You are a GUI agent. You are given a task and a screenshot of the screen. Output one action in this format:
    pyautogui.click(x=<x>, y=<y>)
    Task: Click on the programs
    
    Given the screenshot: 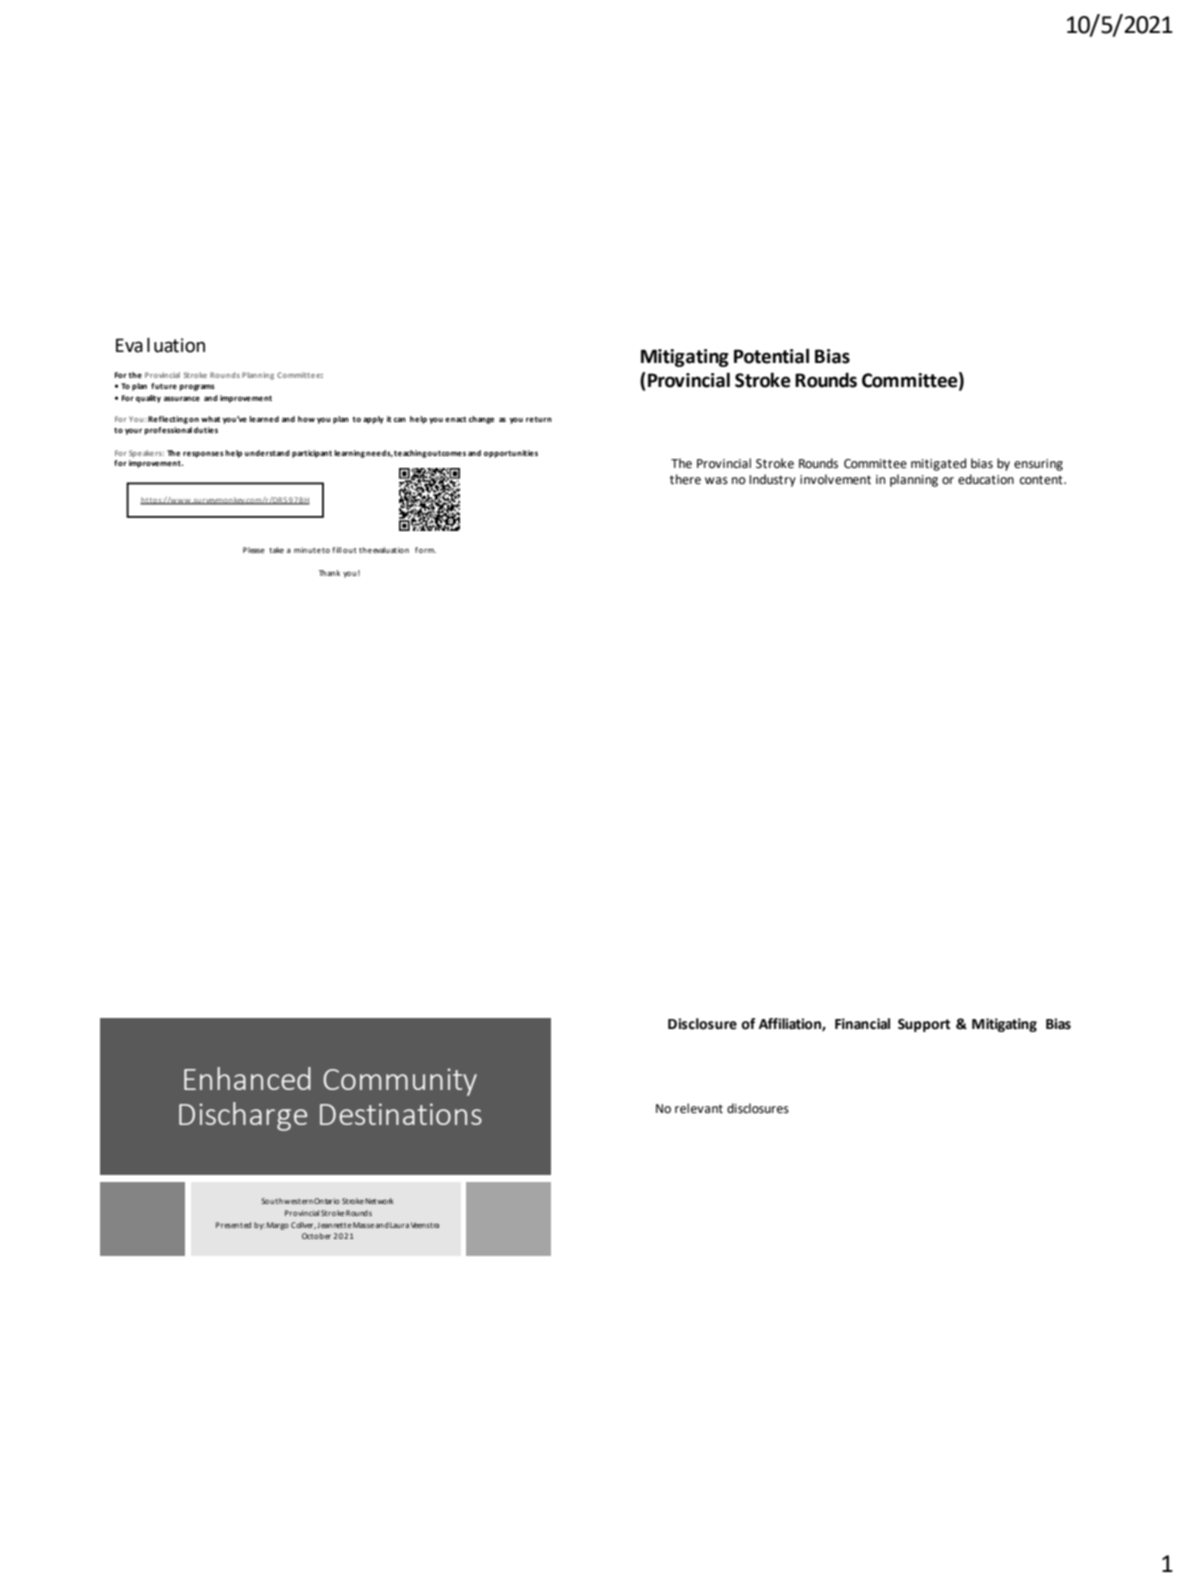 What is the action you would take?
    pyautogui.click(x=197, y=387)
